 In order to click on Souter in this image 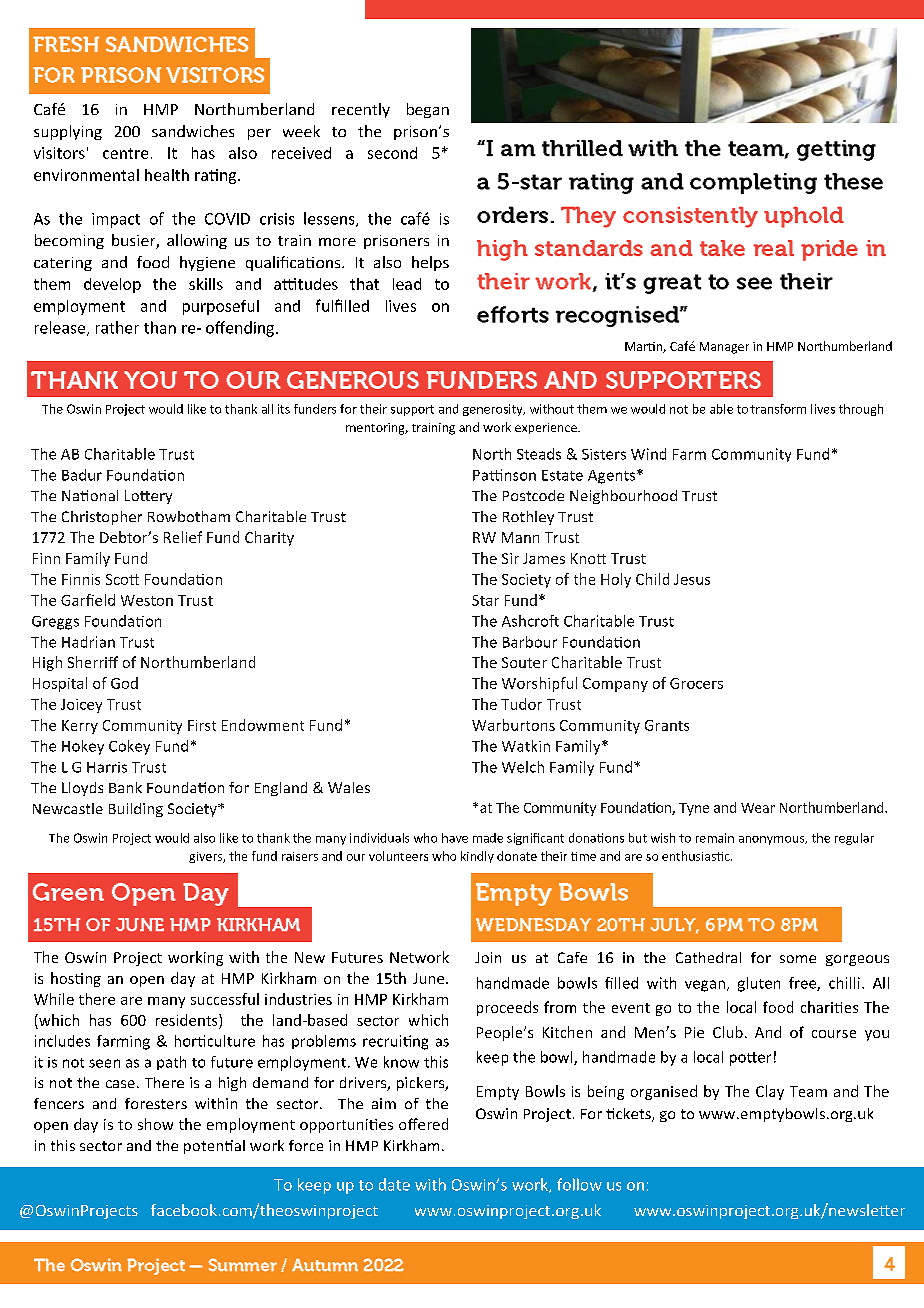, I will do `click(524, 662)`.
